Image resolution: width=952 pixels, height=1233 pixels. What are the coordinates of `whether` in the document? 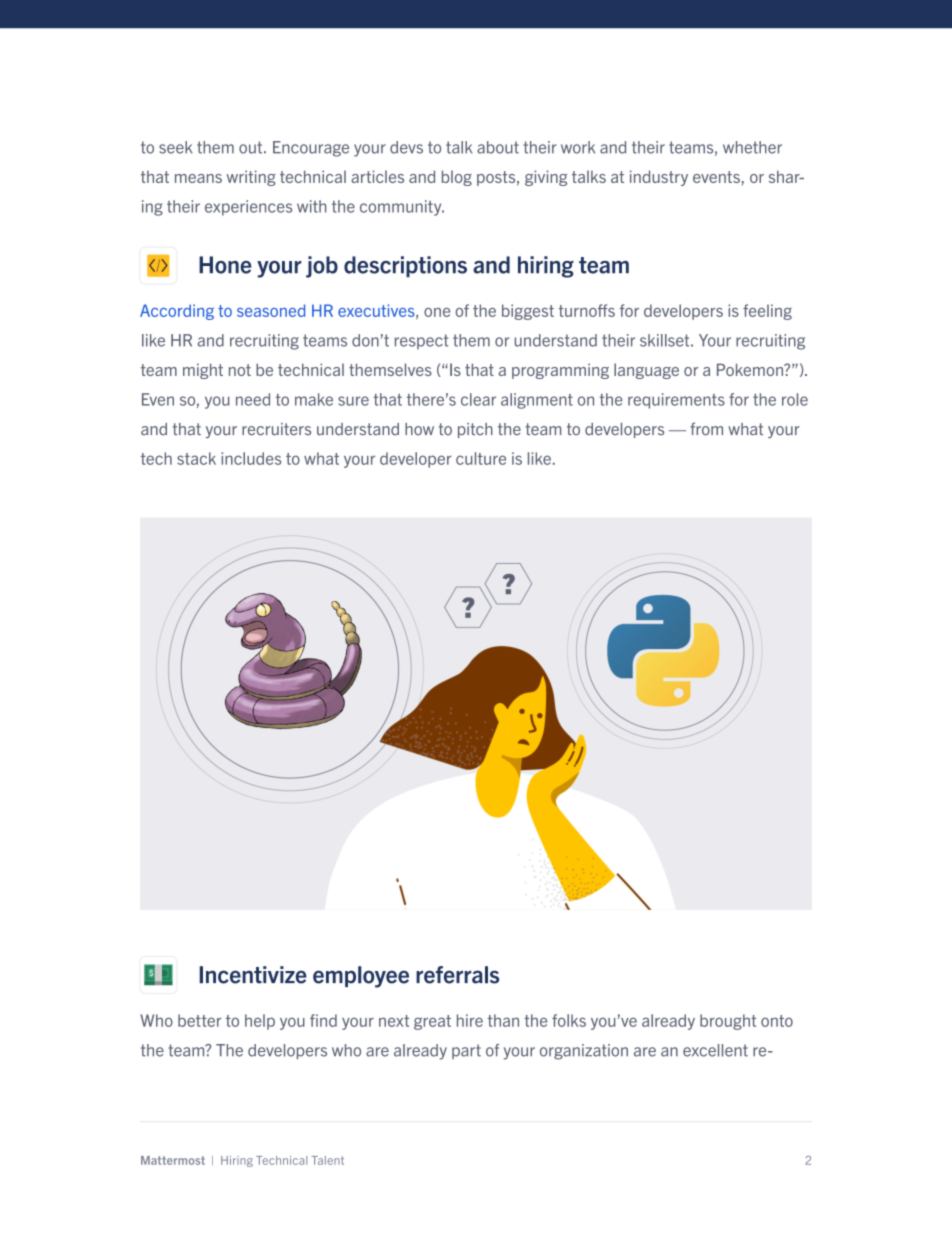 It's located at (752, 147).
